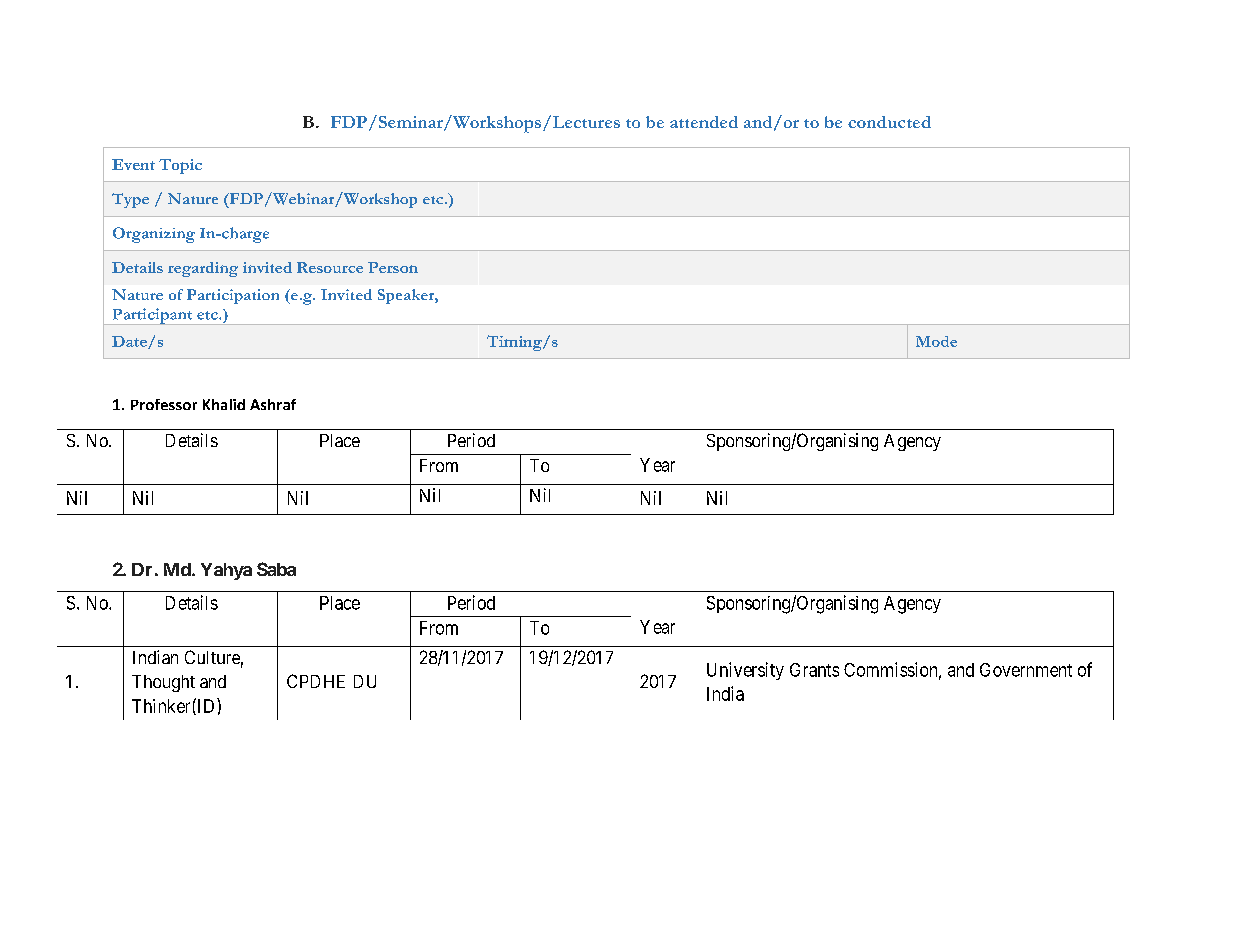 This screenshot has width=1233, height=952. I want to click on Thought, so click(163, 683).
